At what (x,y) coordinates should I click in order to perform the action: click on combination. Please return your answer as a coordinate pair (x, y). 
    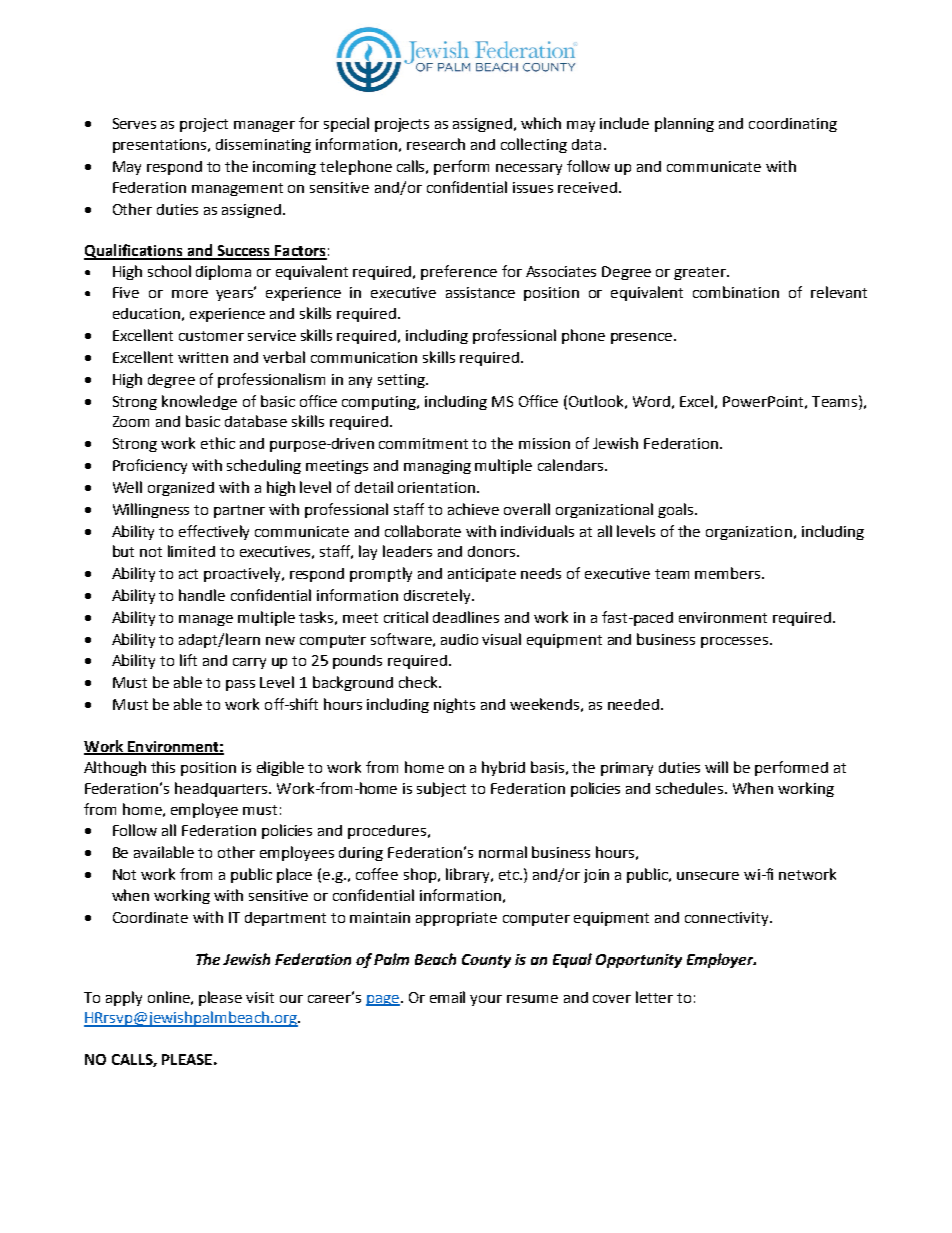
    Looking at the image, I should click on (736, 292).
